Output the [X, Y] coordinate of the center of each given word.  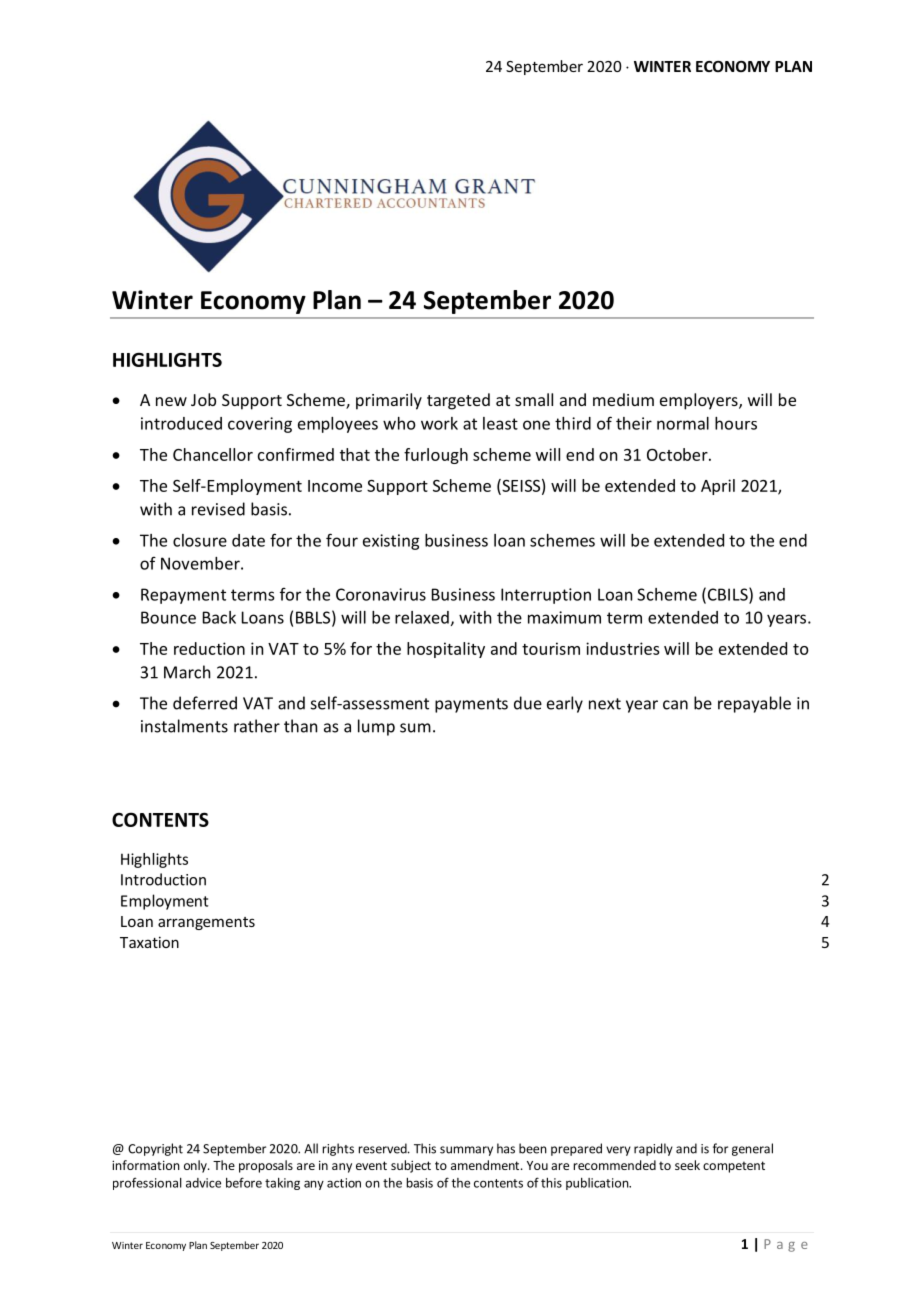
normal [683, 423]
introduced [181, 423]
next [605, 704]
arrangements [206, 923]
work [439, 423]
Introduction [163, 879]
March [187, 672]
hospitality [446, 650]
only [196, 1166]
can [675, 705]
